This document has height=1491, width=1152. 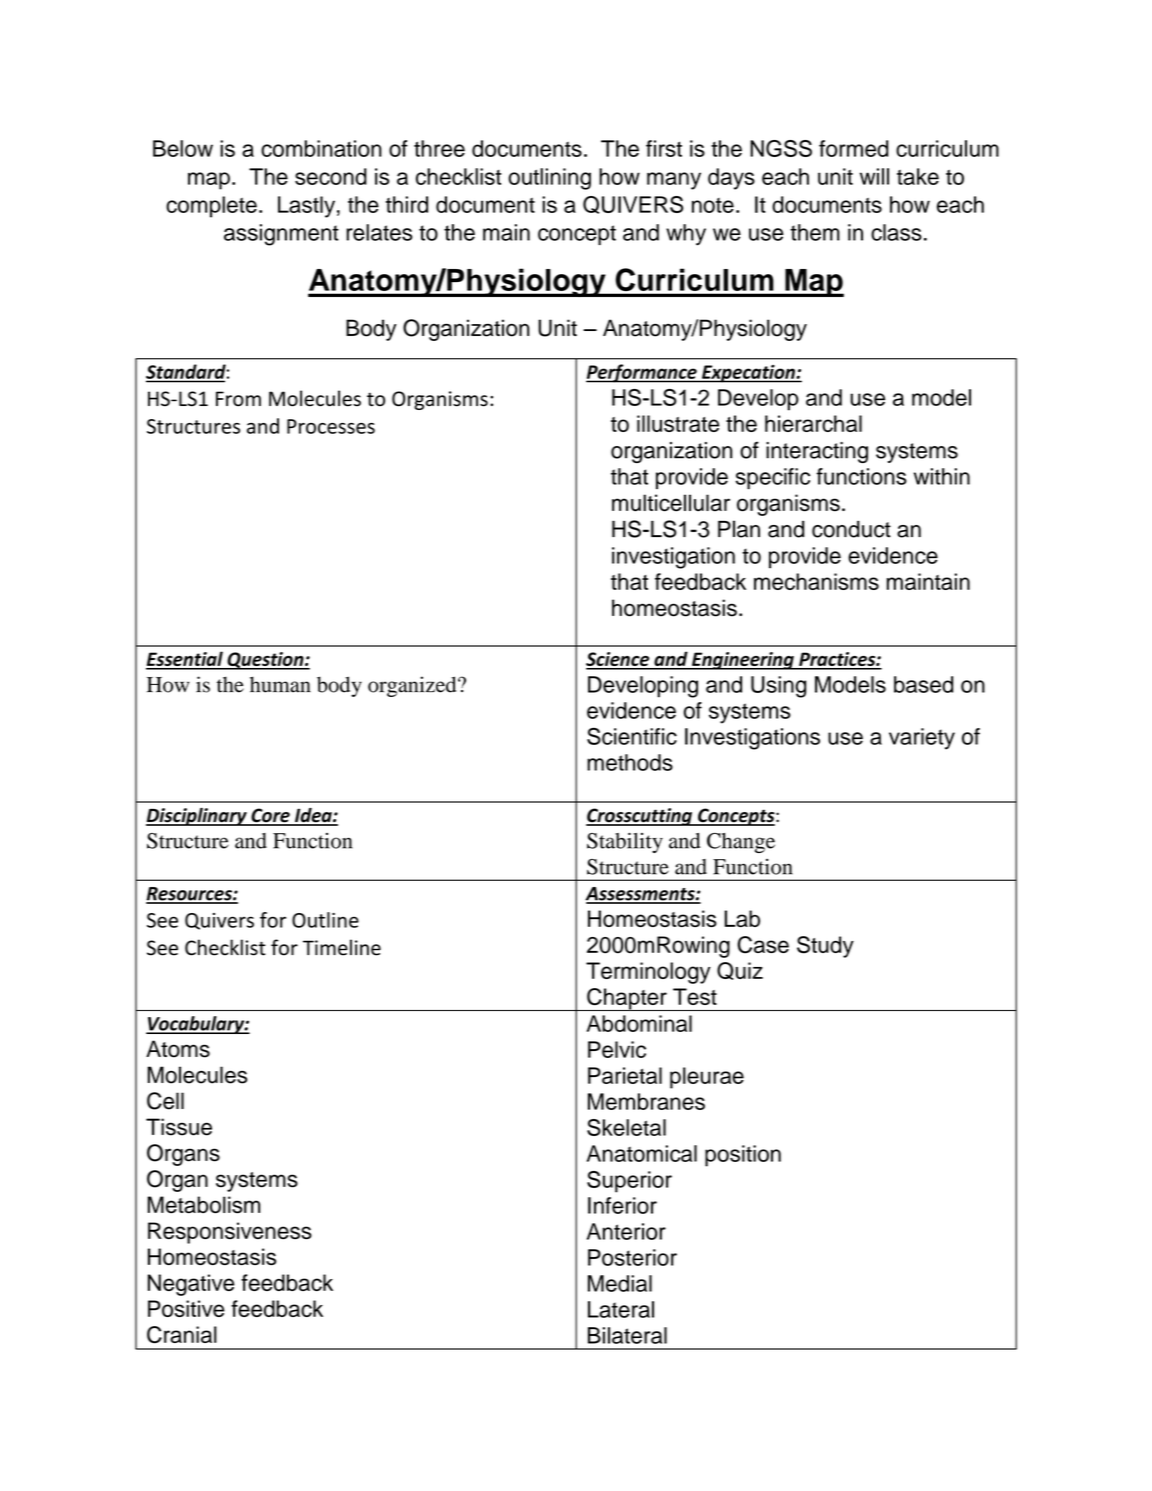 I want to click on outlining, so click(x=549, y=179).
